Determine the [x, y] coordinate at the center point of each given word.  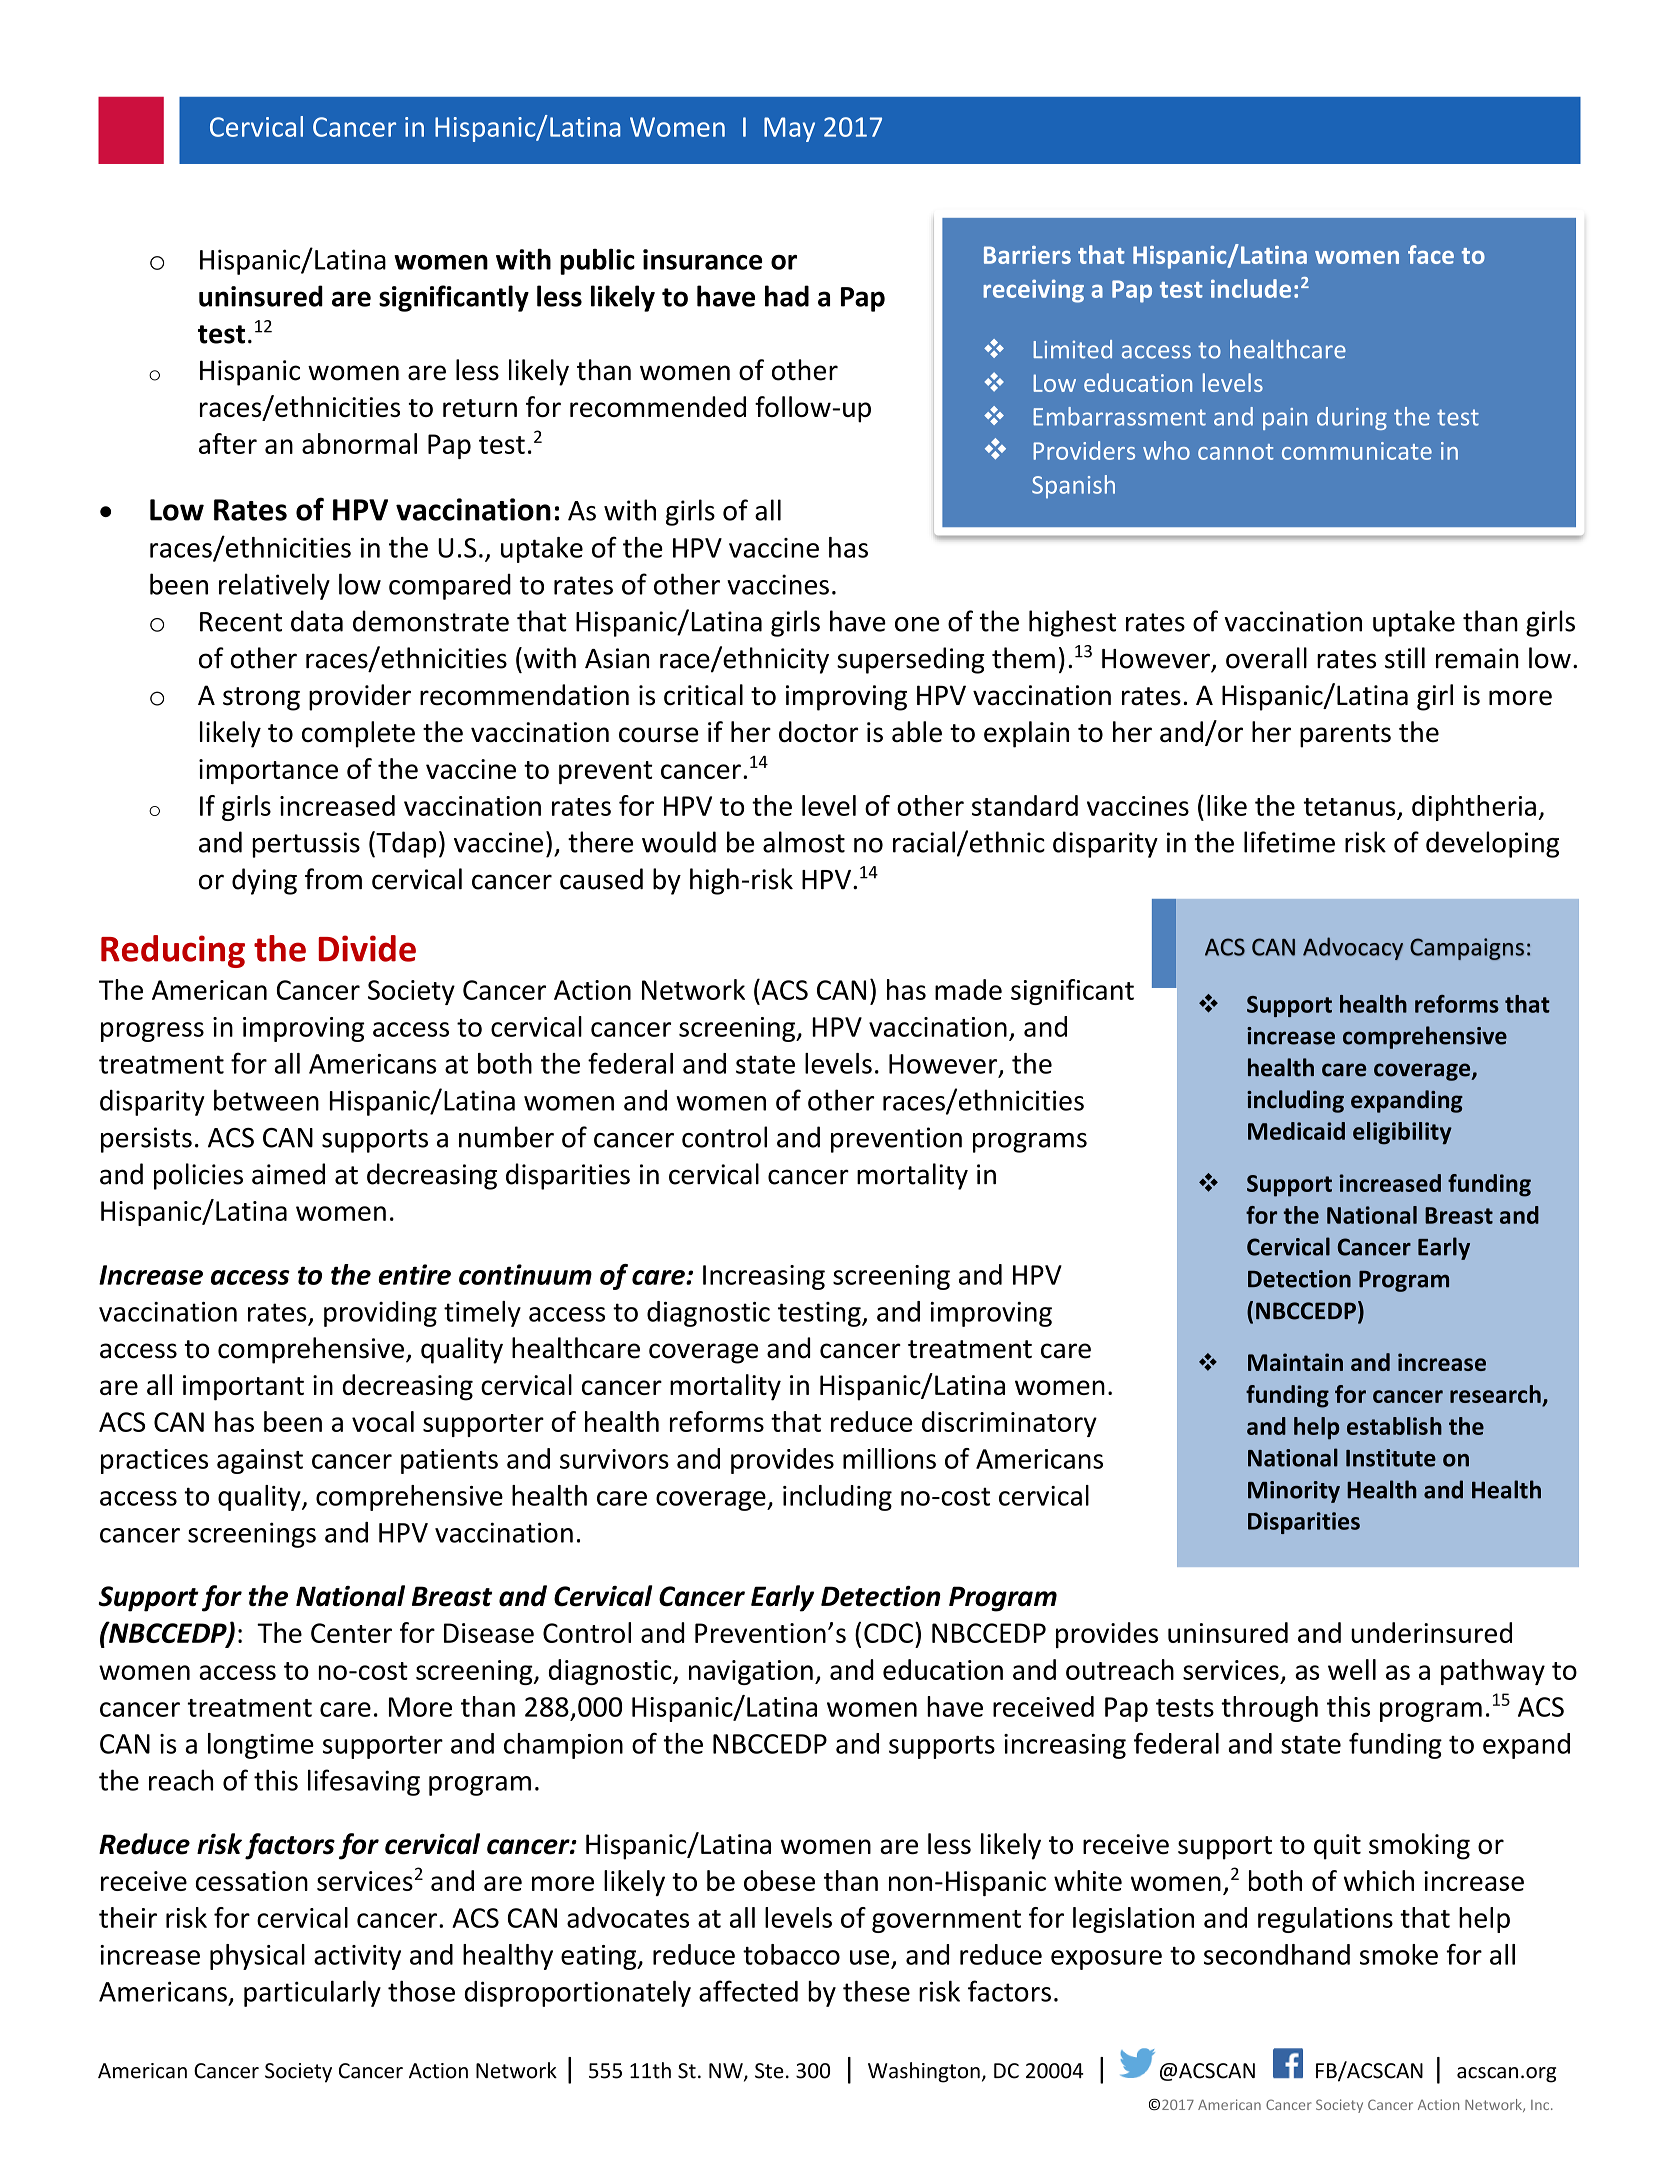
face [1431, 254]
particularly [312, 1993]
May [789, 129]
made [968, 989]
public [597, 261]
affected [748, 1991]
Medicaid [1296, 1131]
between [266, 1100]
